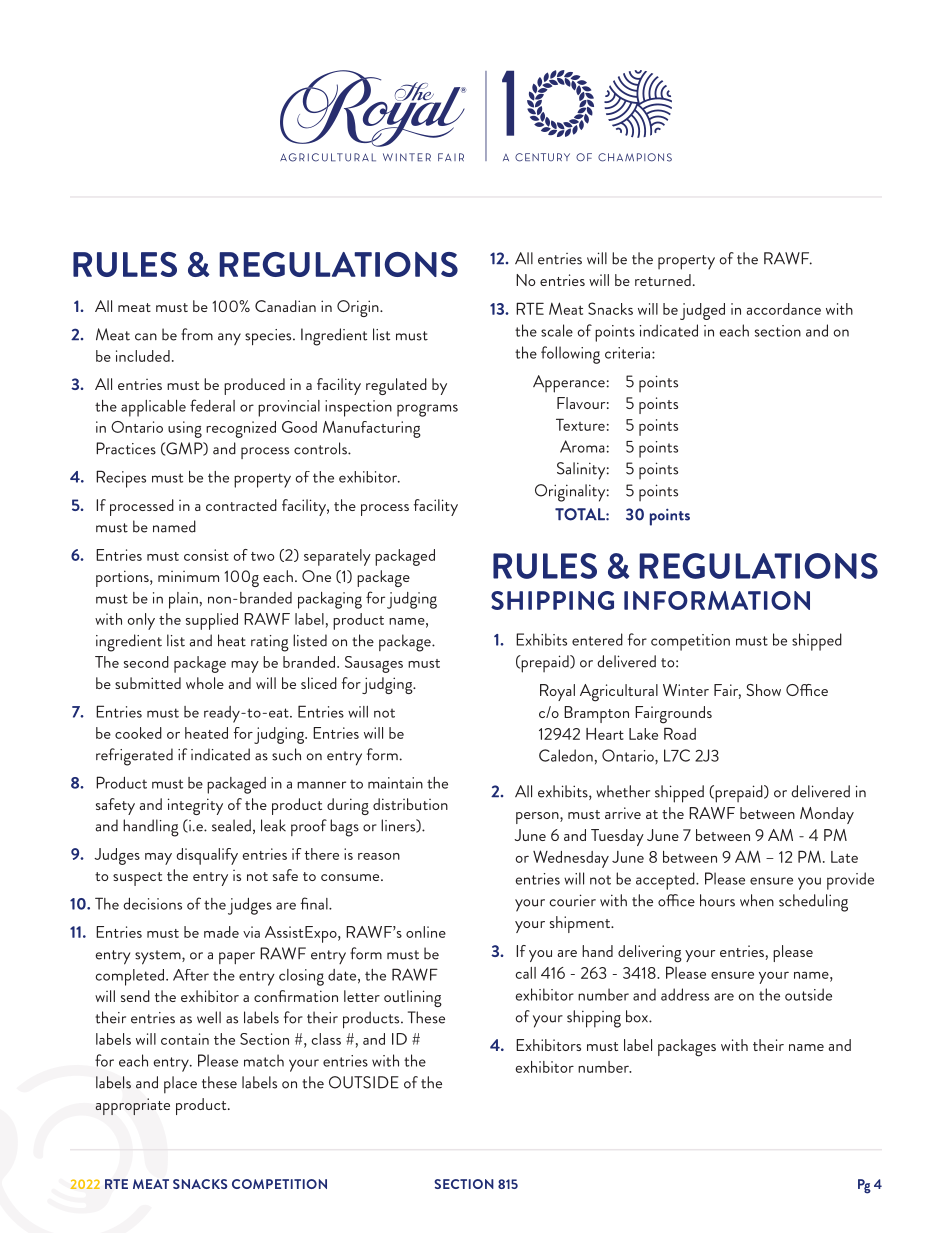 The image size is (952, 1233). What do you see at coordinates (197, 334) in the screenshot?
I see `from` at bounding box center [197, 334].
